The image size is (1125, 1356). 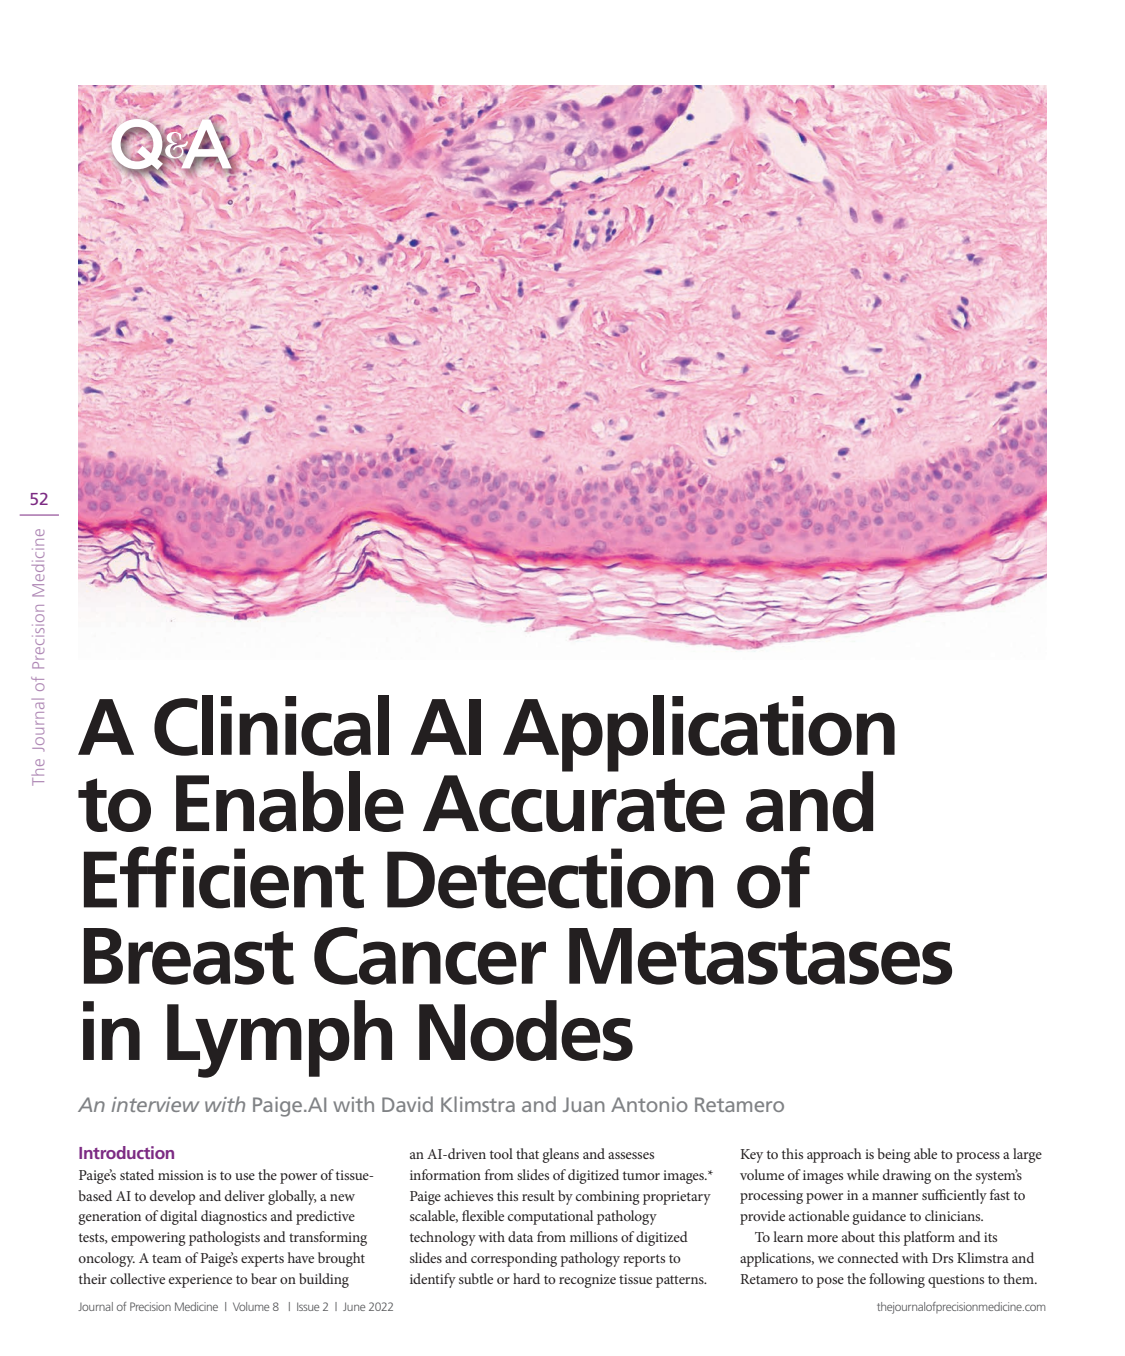 What do you see at coordinates (526, 1030) in the screenshot?
I see `Nodes` at bounding box center [526, 1030].
